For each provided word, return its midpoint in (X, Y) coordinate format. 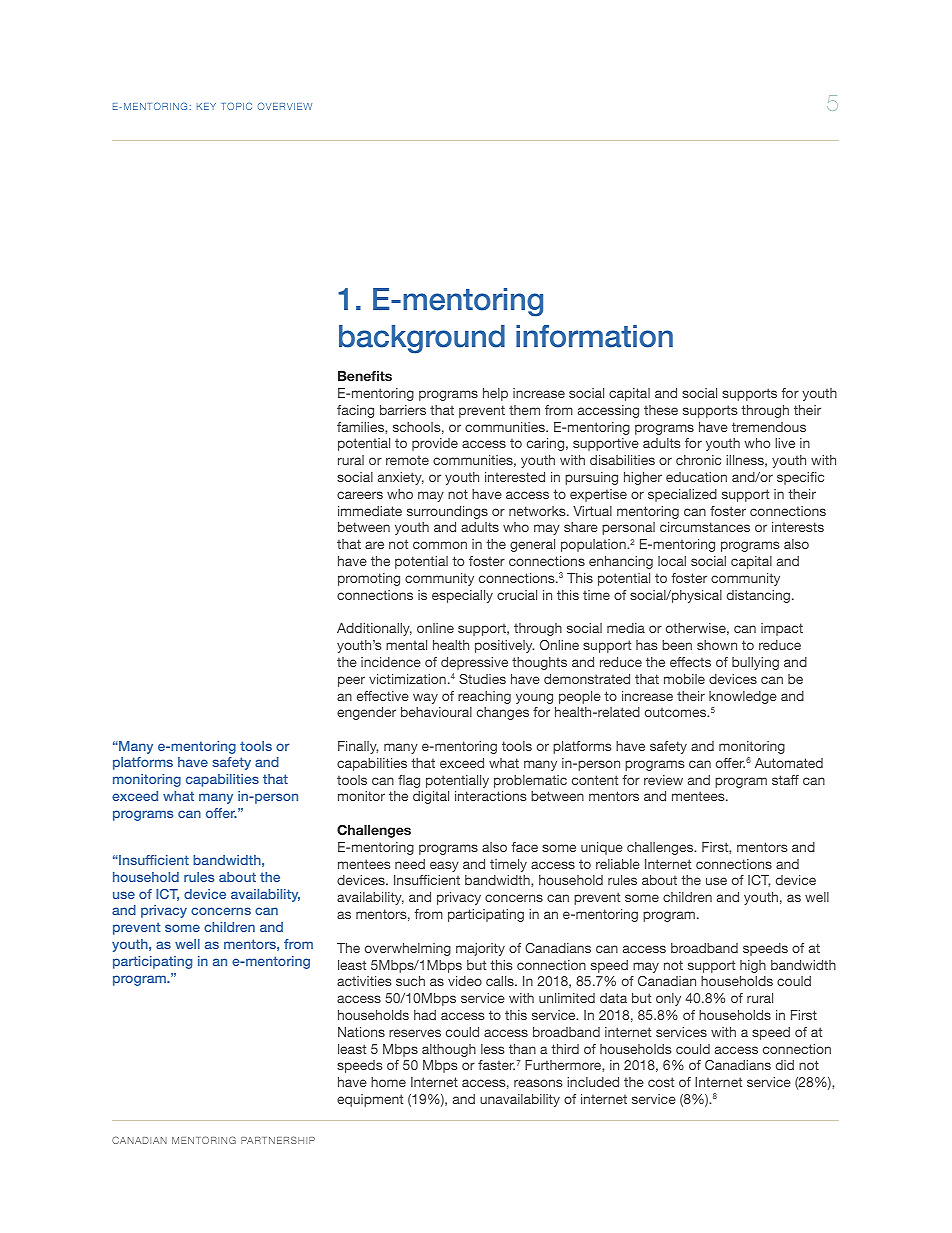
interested (515, 477)
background (422, 339)
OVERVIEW (284, 106)
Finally (358, 747)
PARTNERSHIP (278, 1140)
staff (785, 780)
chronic (698, 460)
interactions (490, 796)
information (594, 336)
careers (360, 495)
